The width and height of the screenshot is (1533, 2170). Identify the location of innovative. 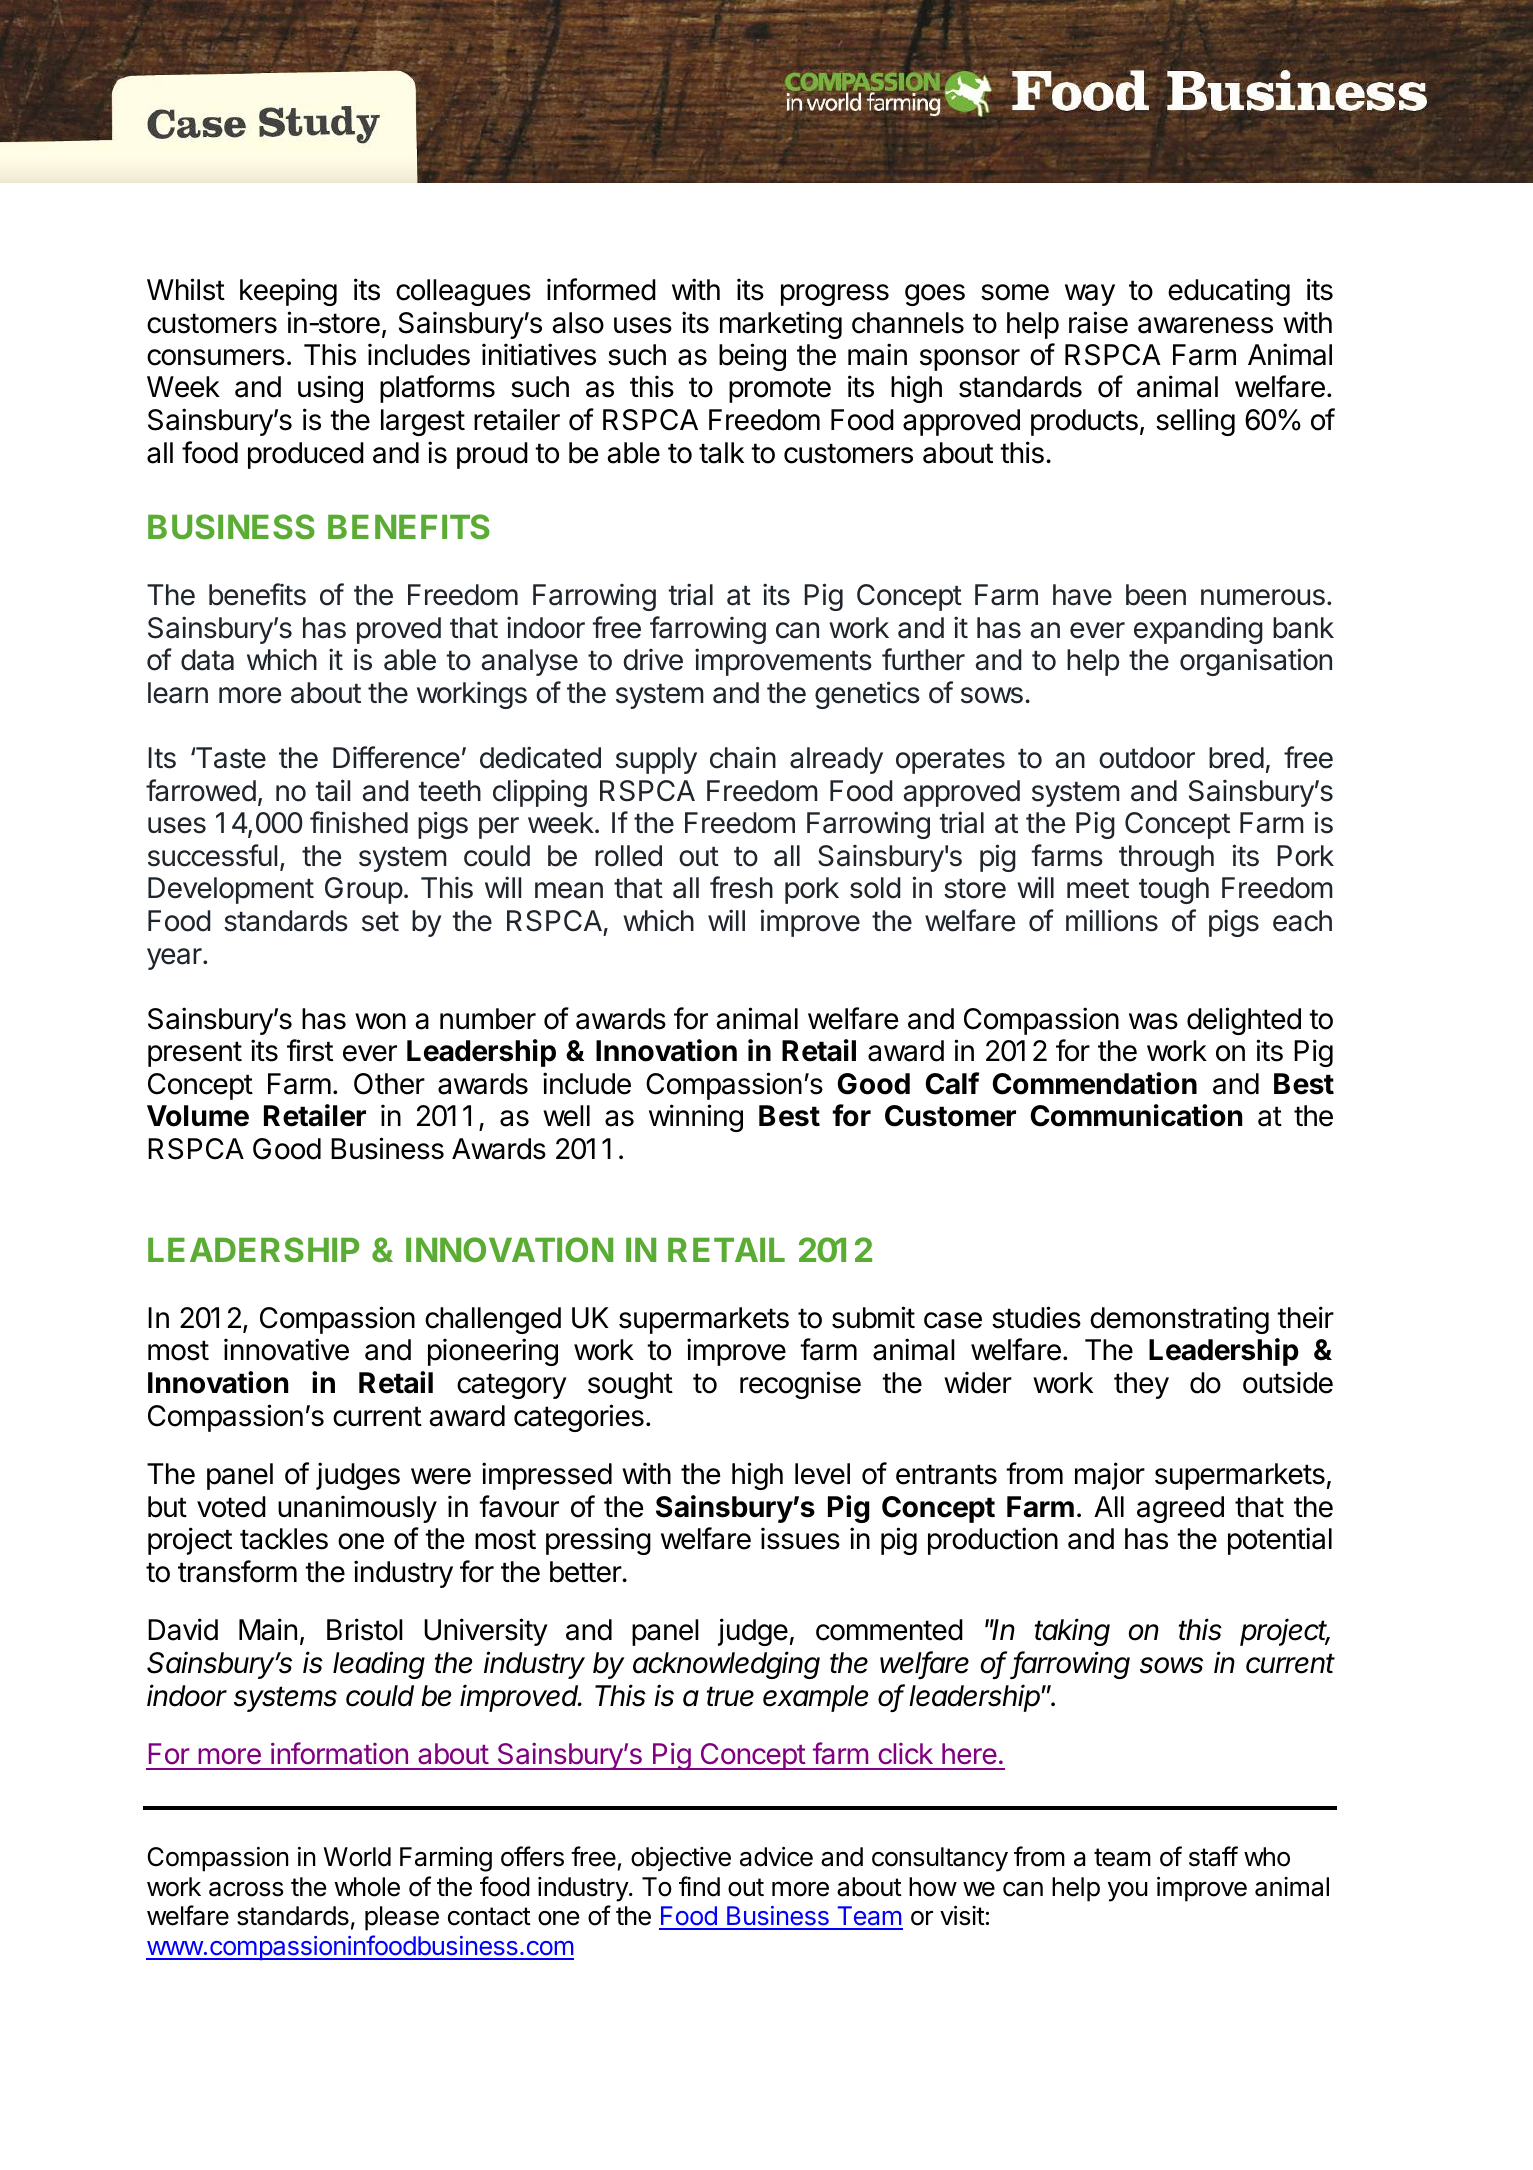
(286, 1349).
